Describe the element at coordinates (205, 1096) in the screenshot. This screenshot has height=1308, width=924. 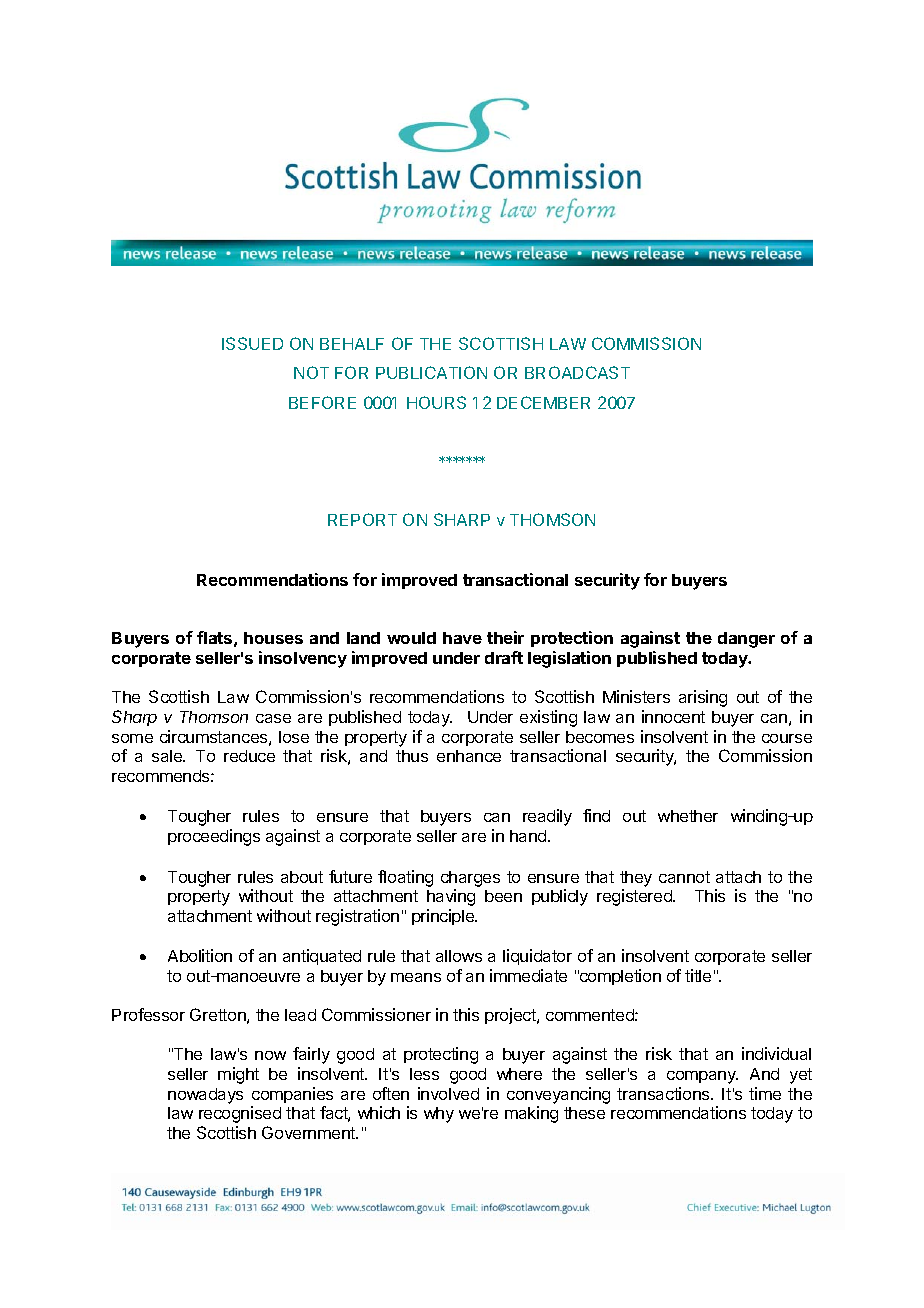
I see `nowadays` at that location.
